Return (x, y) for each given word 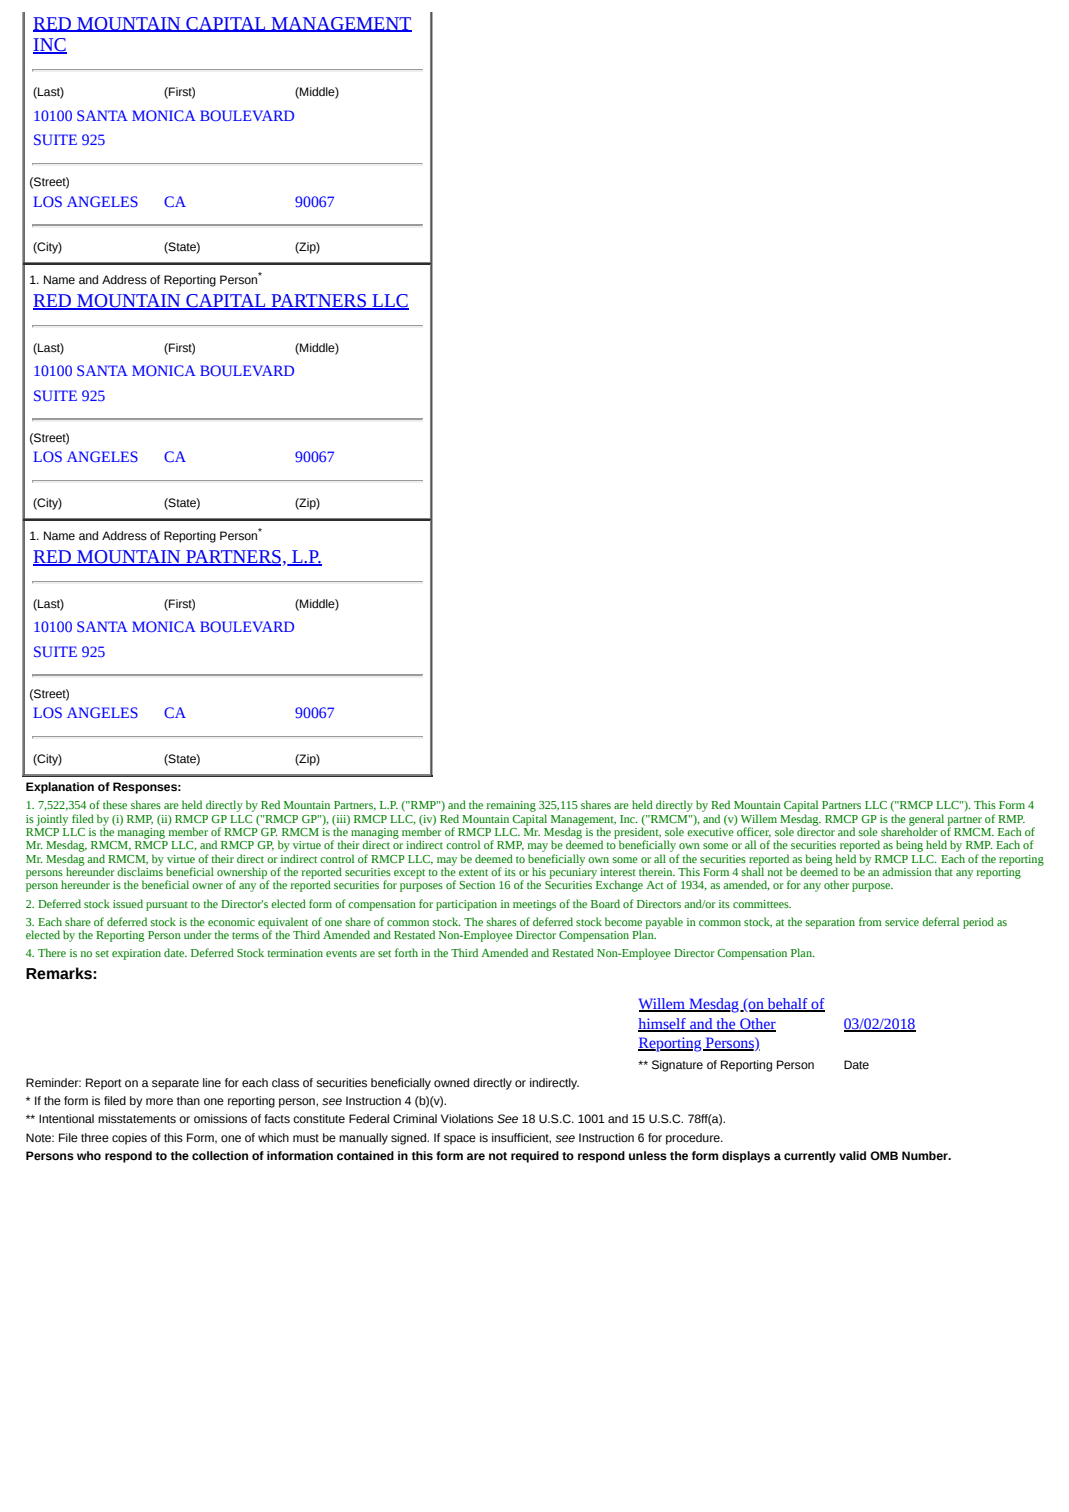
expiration (136, 954)
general (925, 821)
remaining (511, 806)
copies (129, 1139)
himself (663, 1024)
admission (907, 871)
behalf (788, 1005)
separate (175, 1084)
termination (295, 953)
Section (477, 885)
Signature (677, 1066)
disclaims (140, 870)
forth (406, 952)
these (115, 804)
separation (830, 923)
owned (451, 1082)
